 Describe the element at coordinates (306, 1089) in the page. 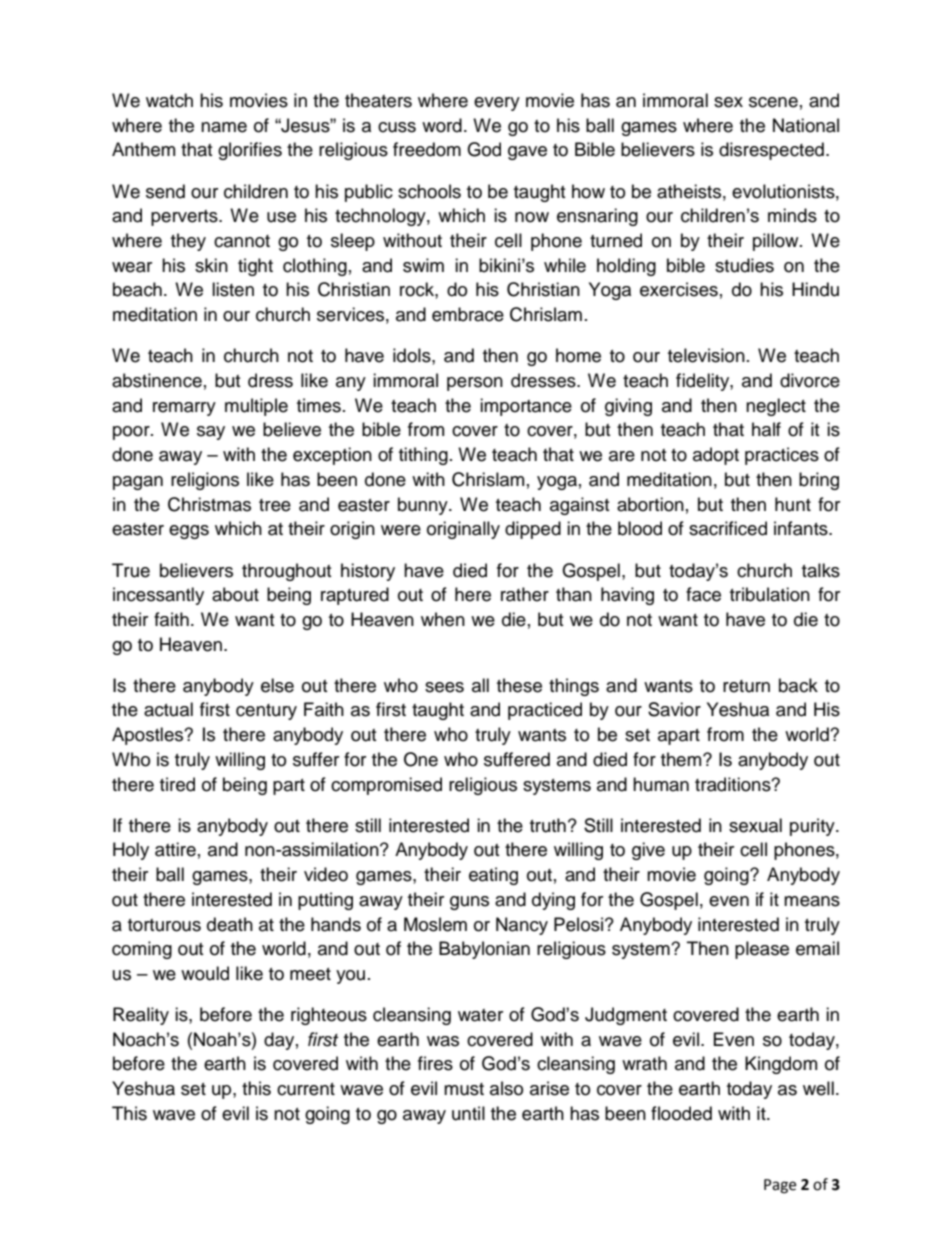

I see `current` at that location.
